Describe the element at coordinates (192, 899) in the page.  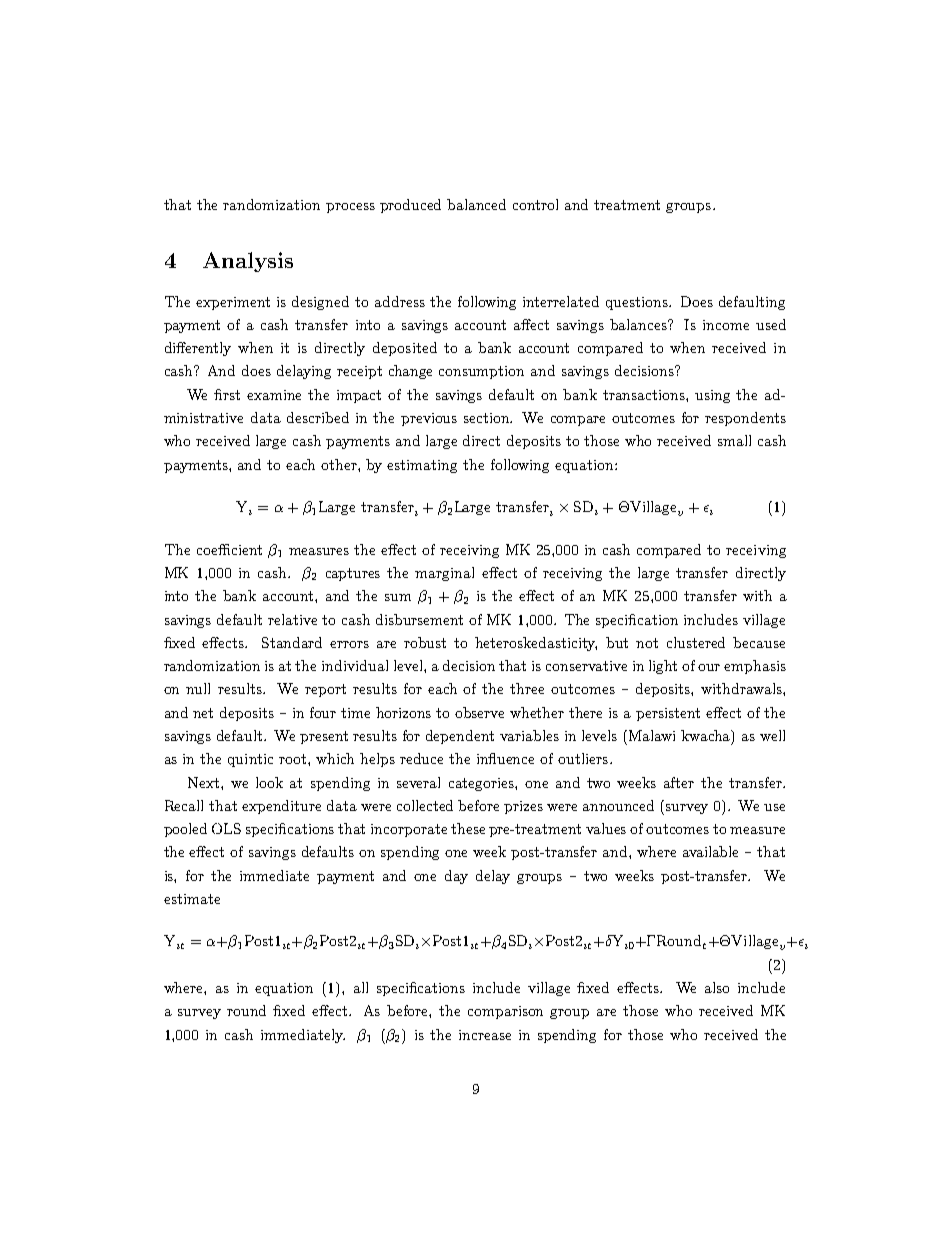
I see `estimate` at that location.
